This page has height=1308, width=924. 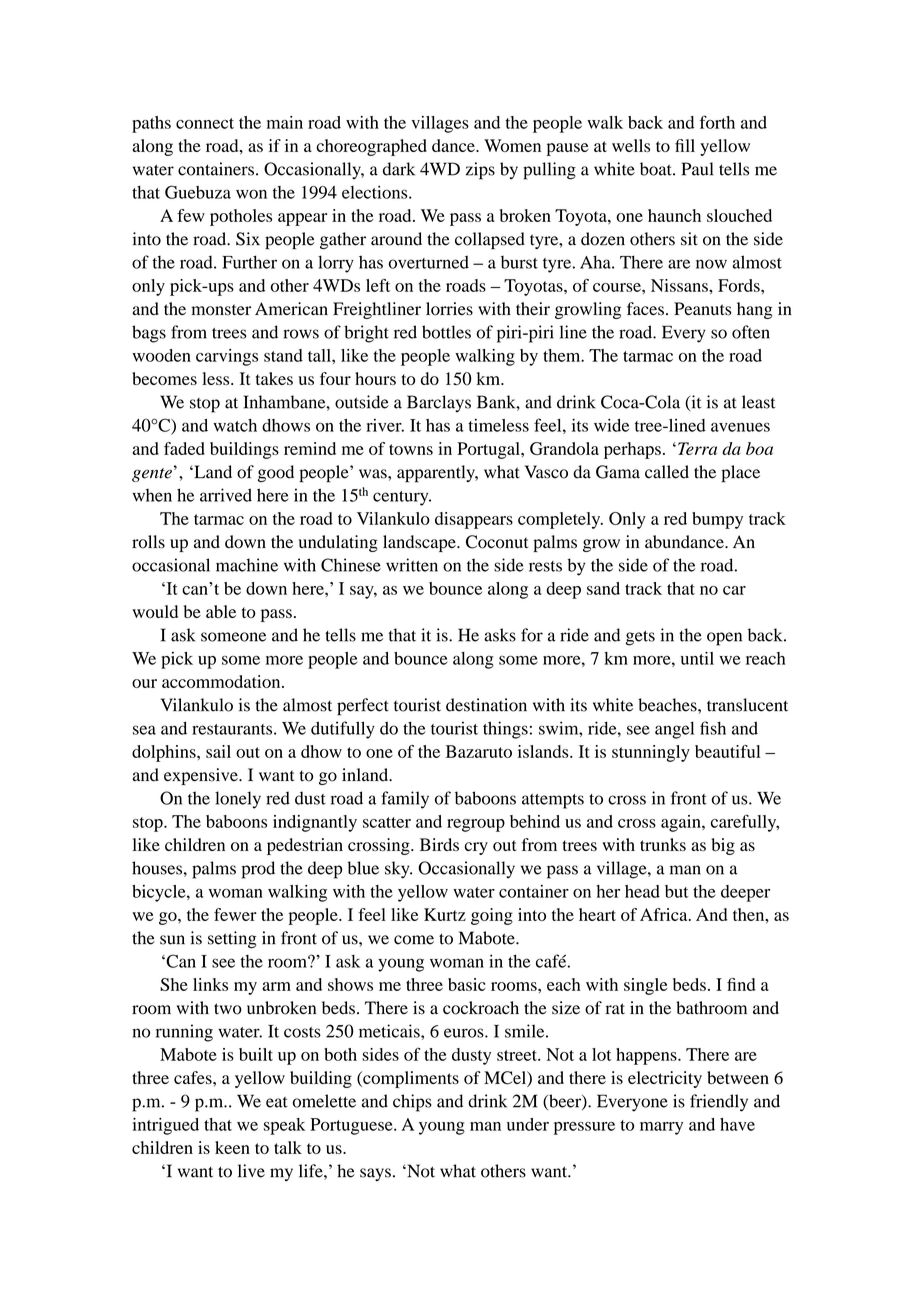 I want to click on fewer, so click(x=235, y=914).
